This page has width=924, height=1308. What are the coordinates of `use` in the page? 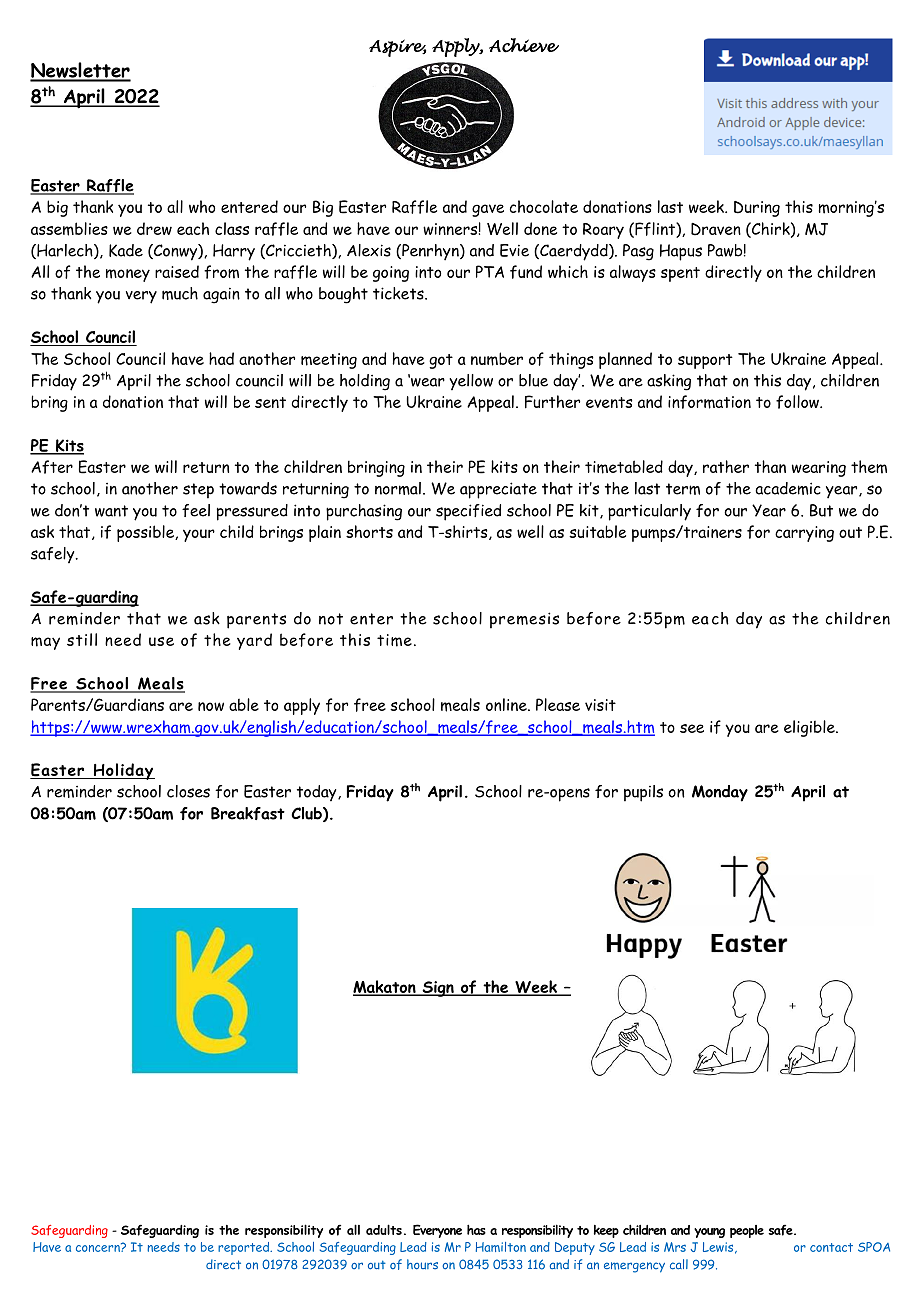 It's located at (161, 641).
